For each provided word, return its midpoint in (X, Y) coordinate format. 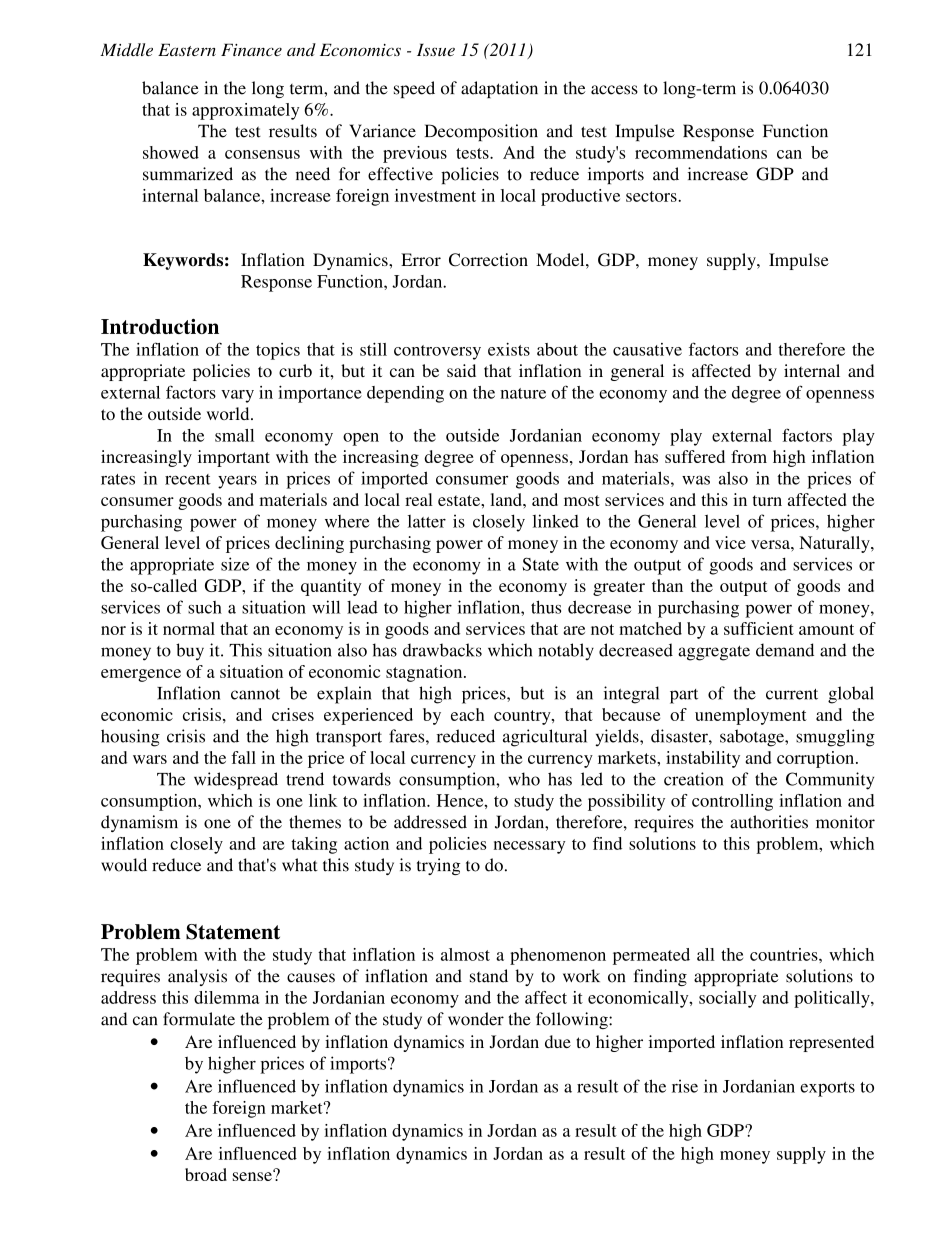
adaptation (499, 89)
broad (206, 1174)
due (558, 1041)
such (205, 607)
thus (546, 607)
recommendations (701, 152)
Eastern (187, 49)
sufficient (759, 628)
